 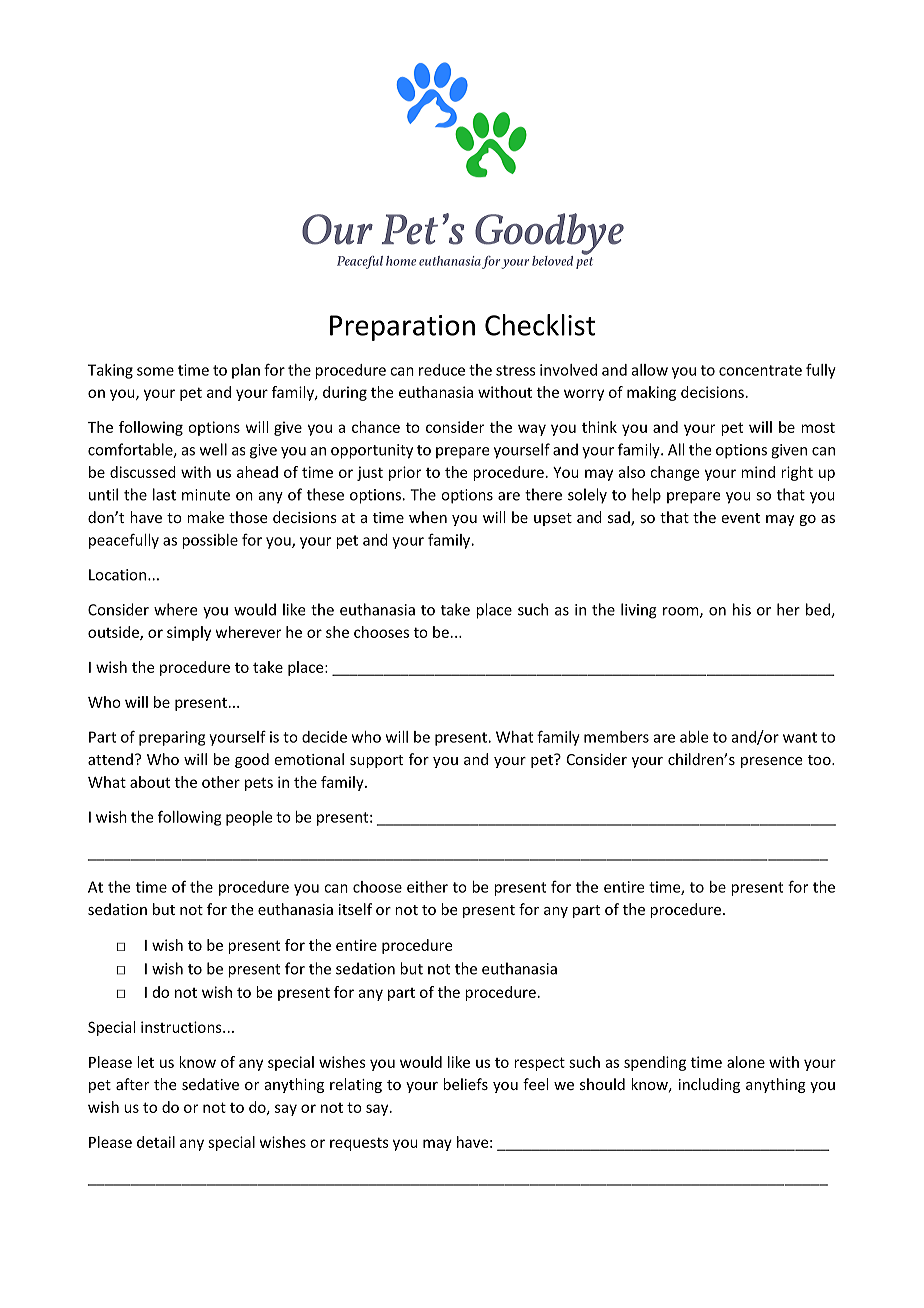 I want to click on minute, so click(x=206, y=495).
